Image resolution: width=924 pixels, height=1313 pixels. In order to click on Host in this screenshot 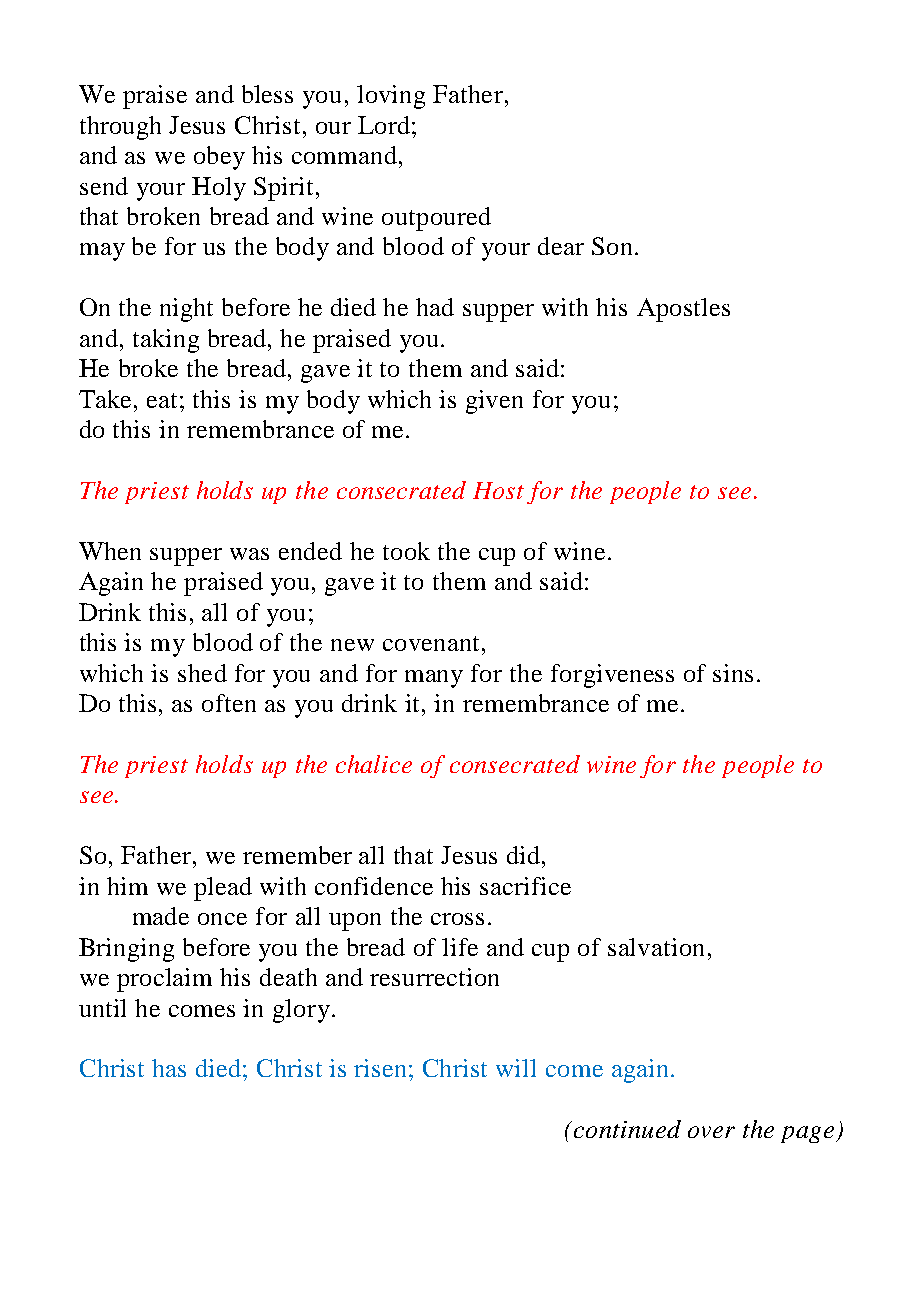, I will do `click(498, 490)`.
